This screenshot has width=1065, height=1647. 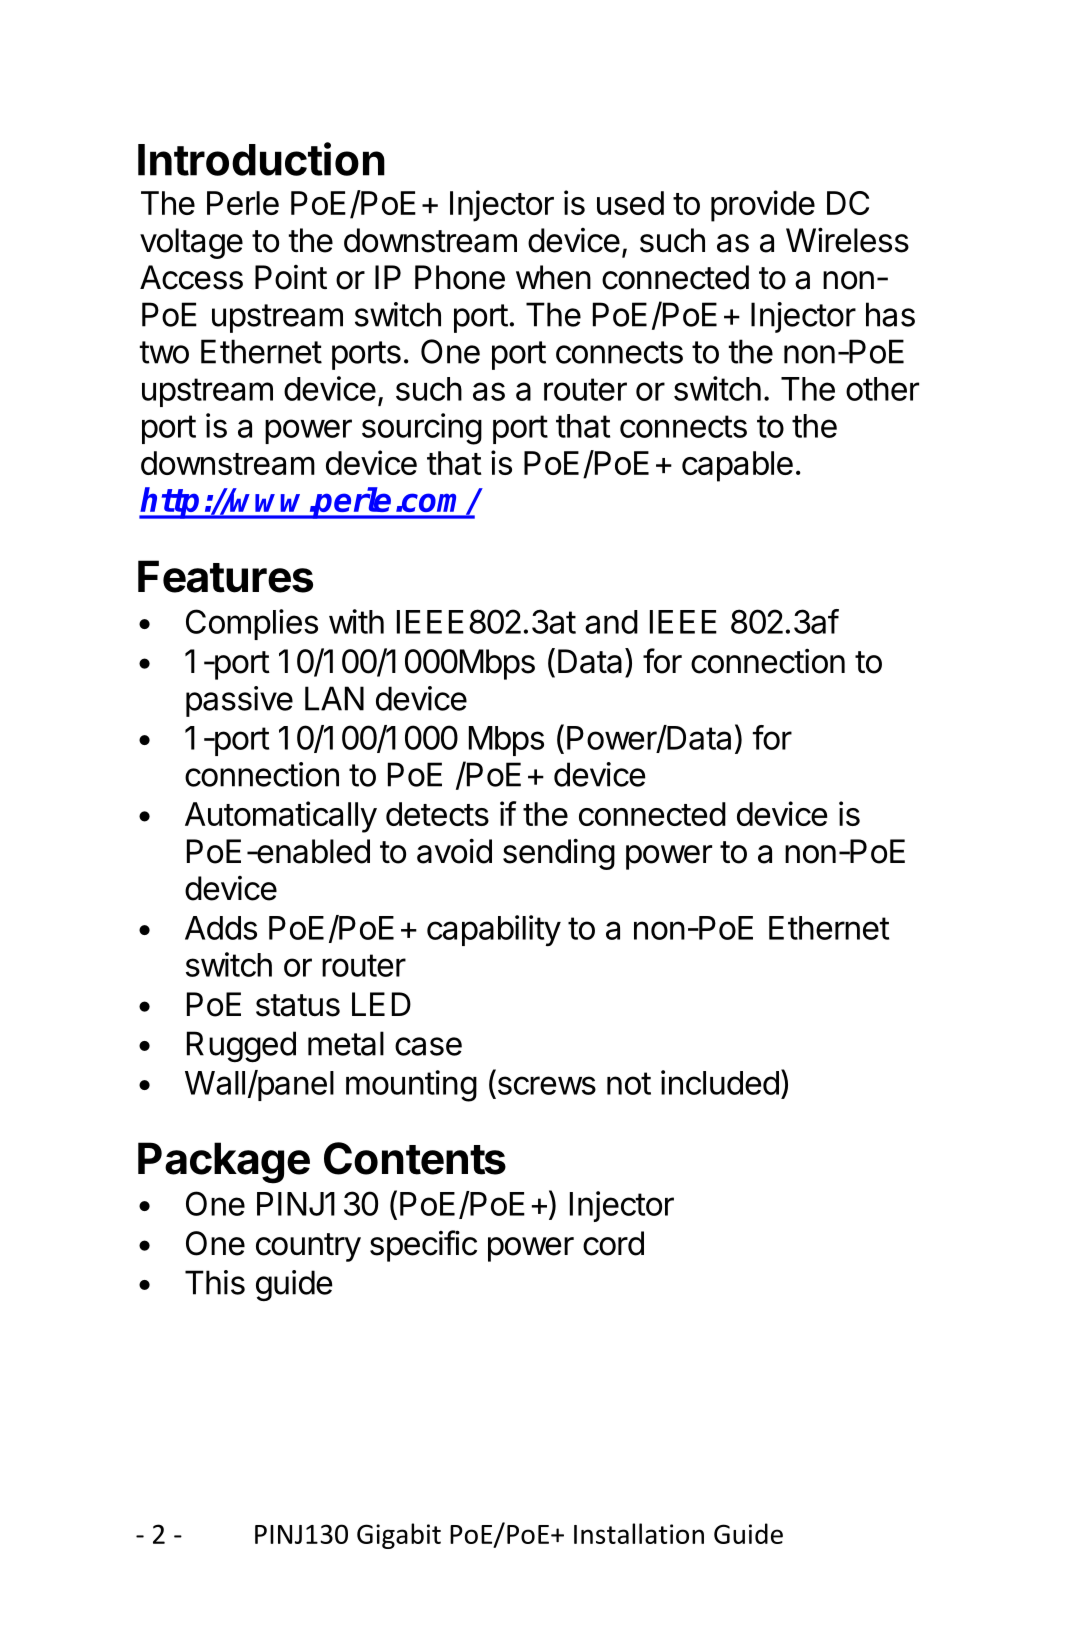 What do you see at coordinates (613, 1243) in the screenshot?
I see `cord` at bounding box center [613, 1243].
